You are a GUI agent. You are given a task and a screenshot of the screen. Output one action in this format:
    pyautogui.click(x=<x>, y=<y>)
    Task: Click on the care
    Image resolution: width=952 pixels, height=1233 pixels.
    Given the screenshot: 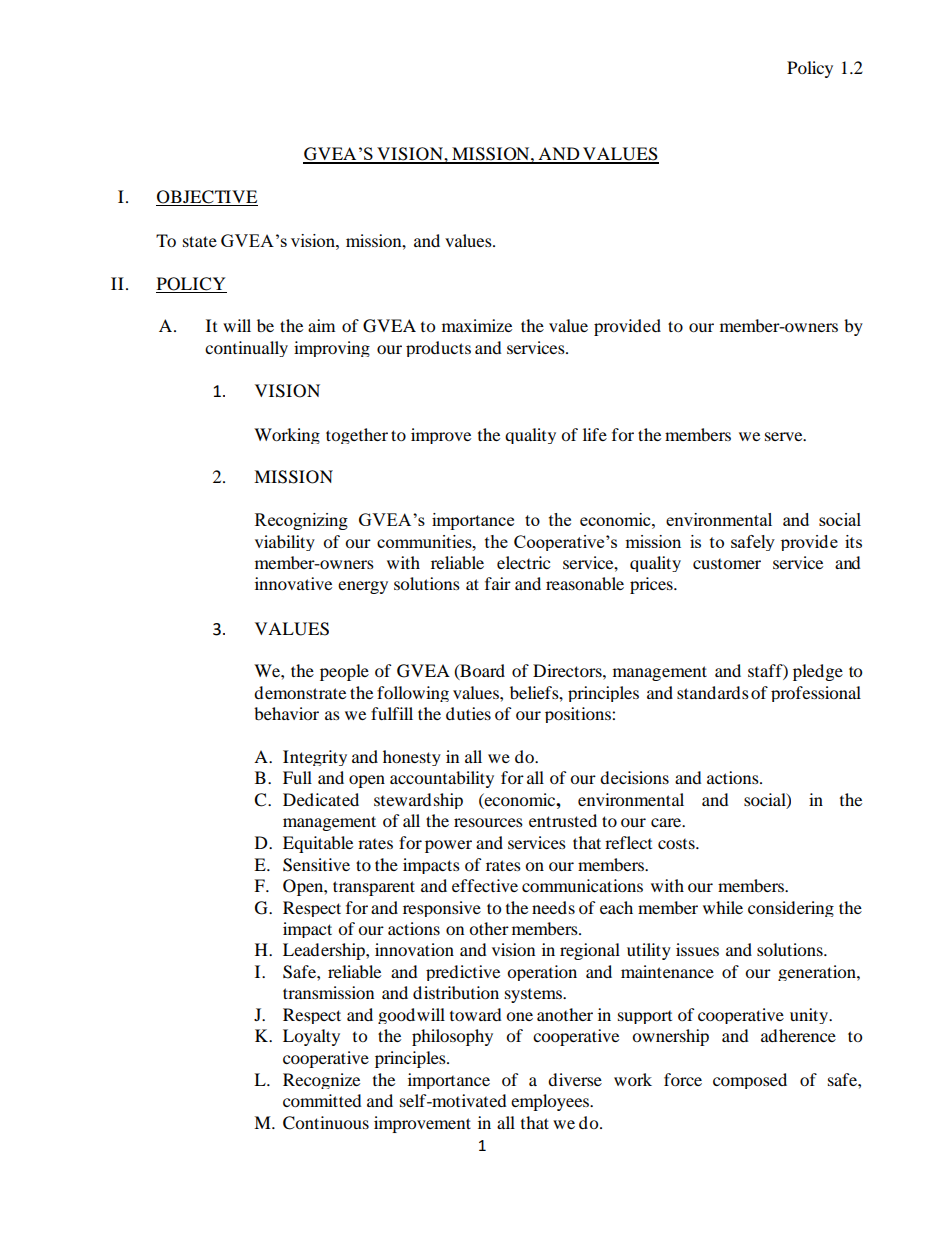 What is the action you would take?
    pyautogui.click(x=667, y=822)
